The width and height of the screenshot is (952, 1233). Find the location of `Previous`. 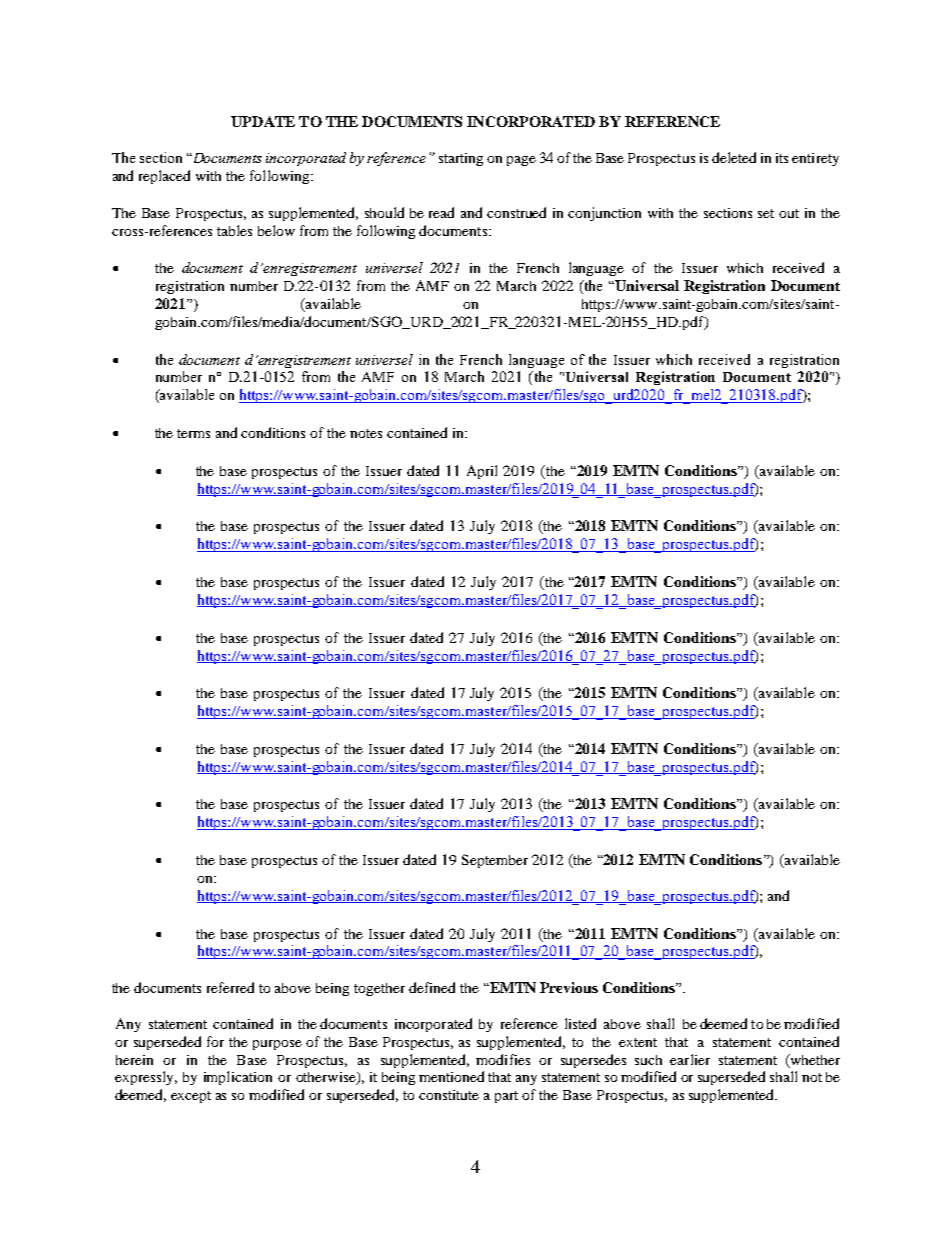

Previous is located at coordinates (569, 987).
